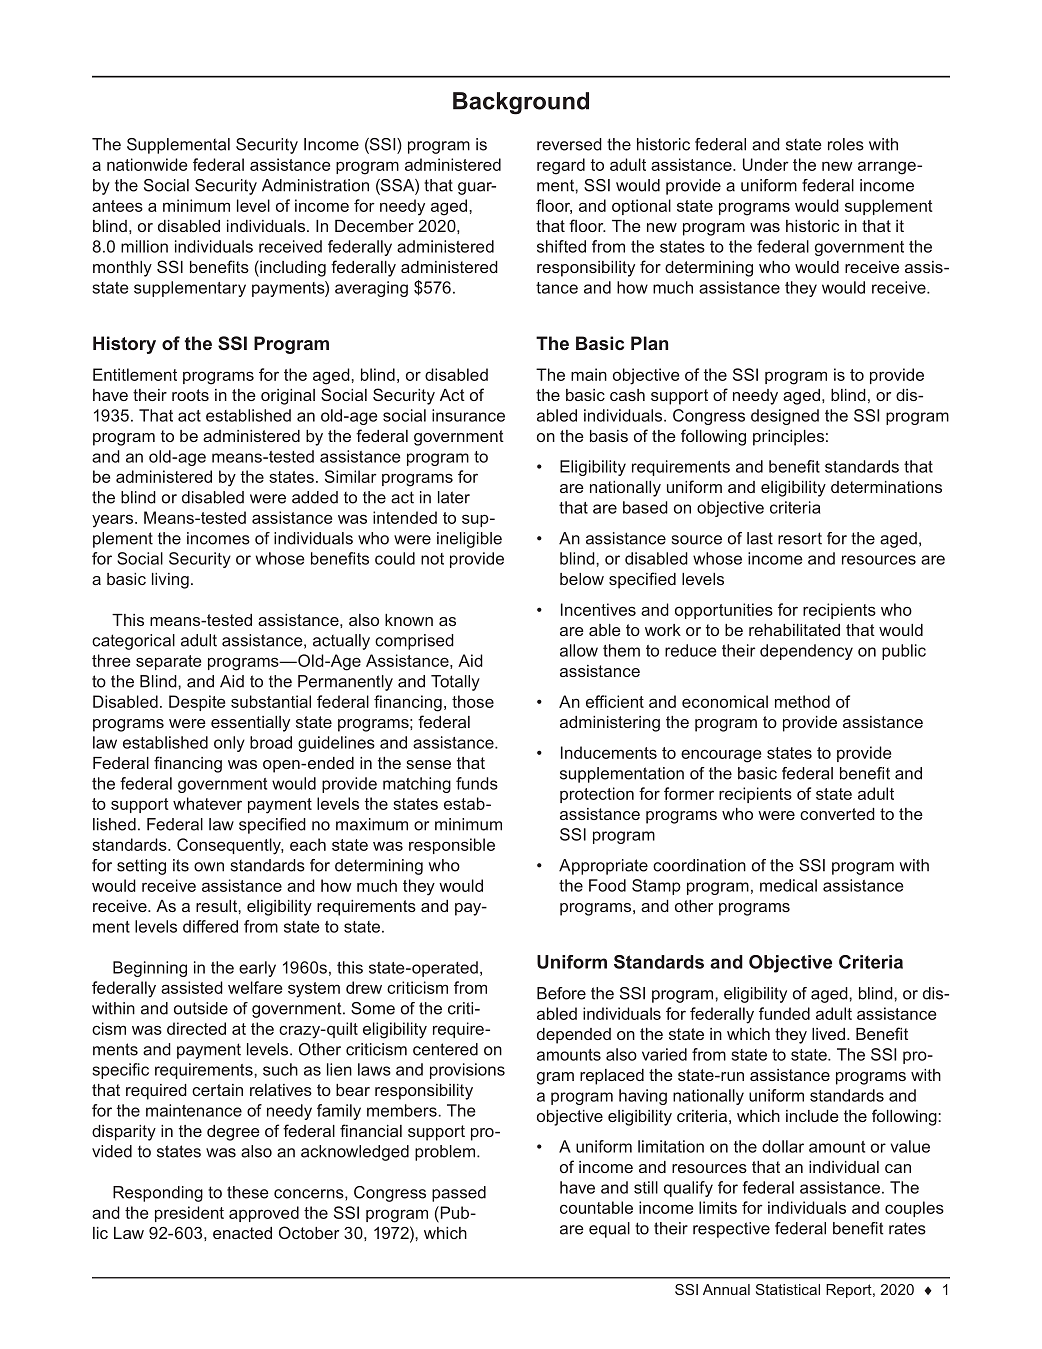  I want to click on roles, so click(846, 144).
